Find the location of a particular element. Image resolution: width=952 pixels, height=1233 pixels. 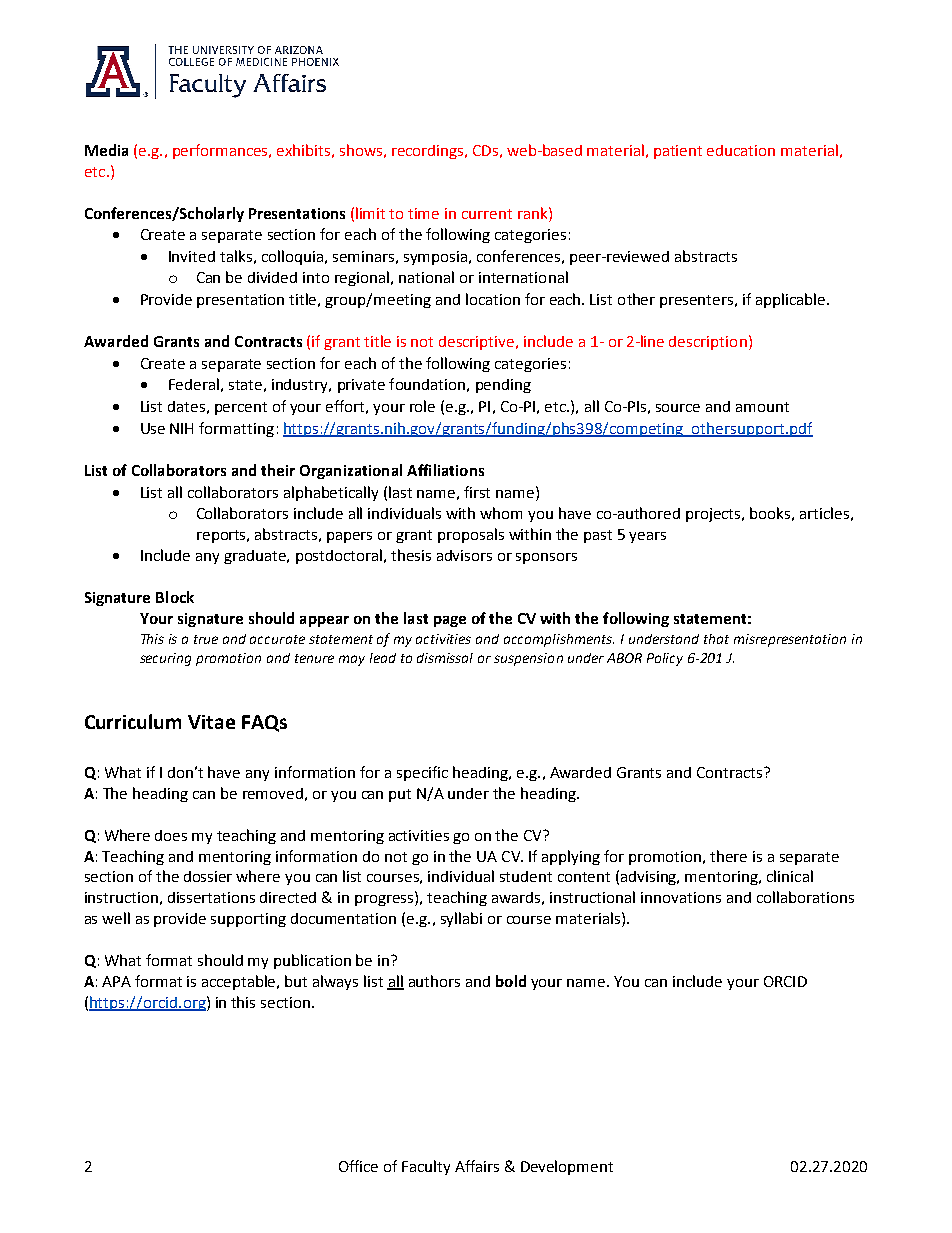

Faculty is located at coordinates (426, 1167).
